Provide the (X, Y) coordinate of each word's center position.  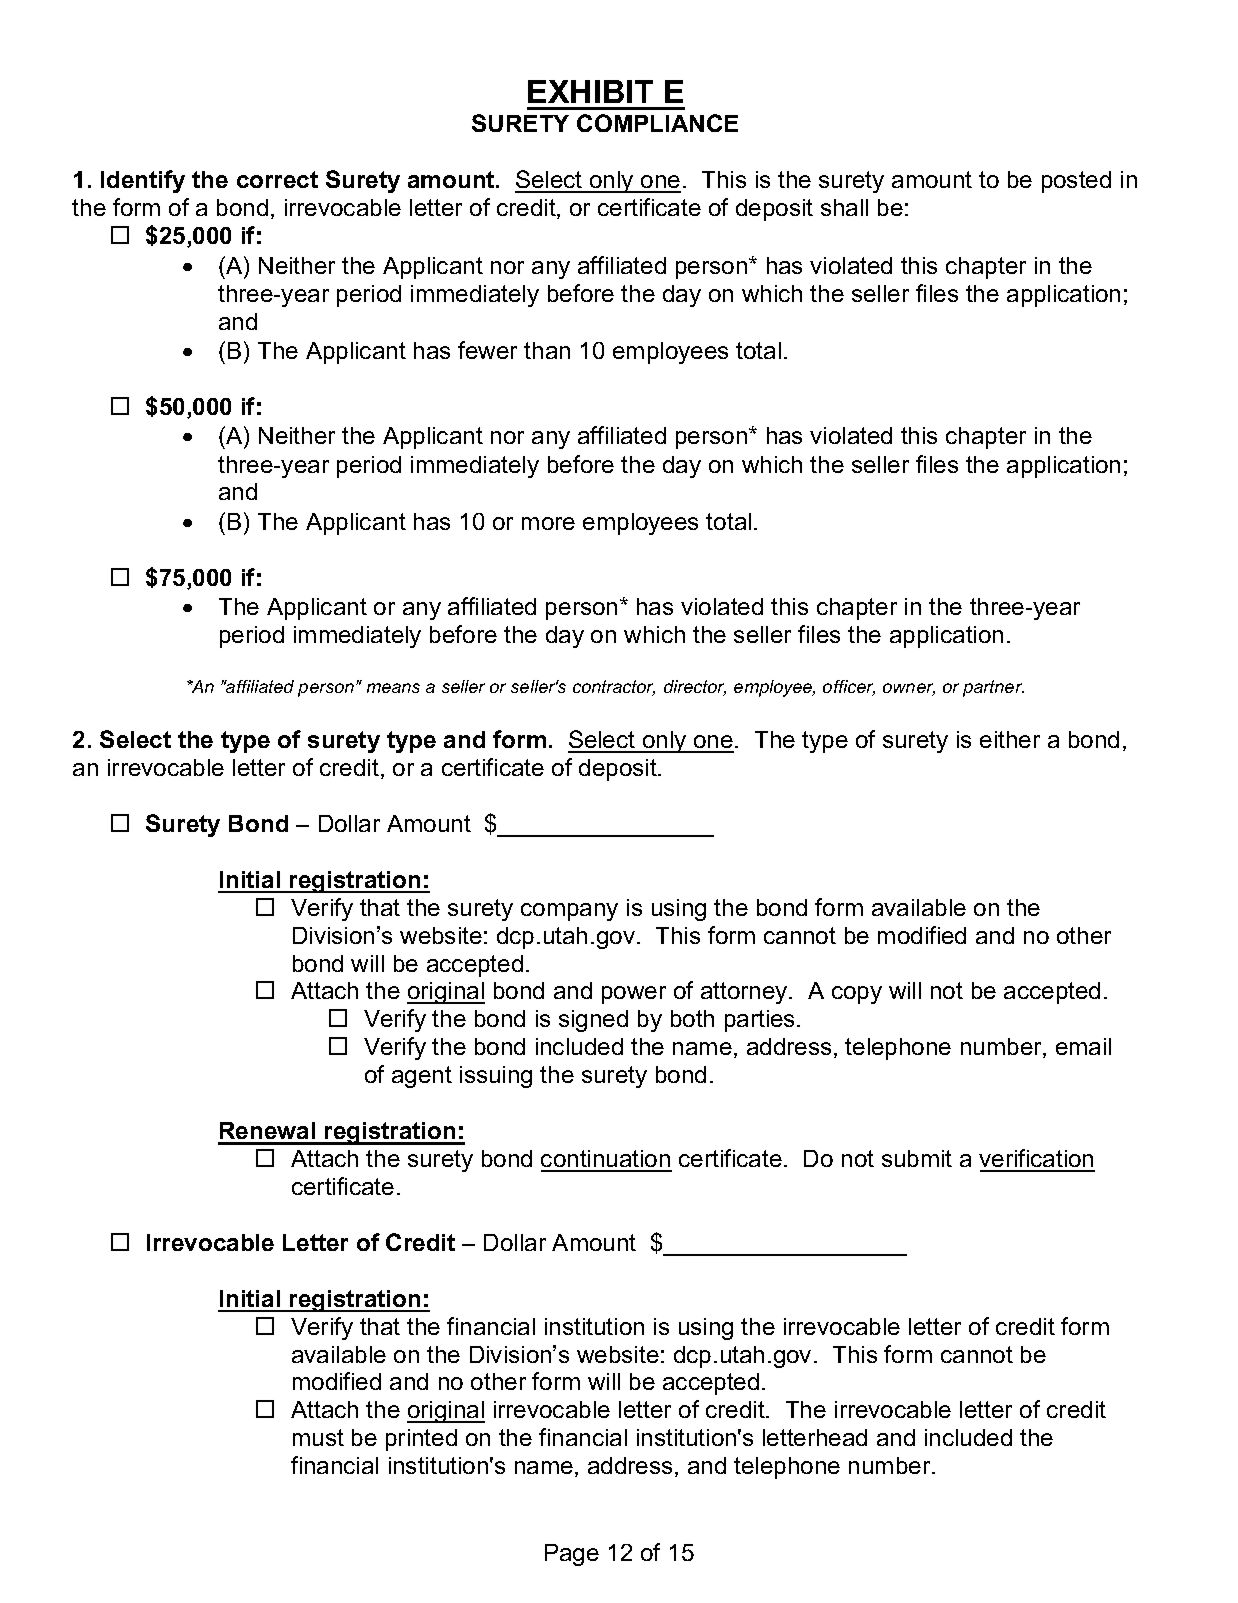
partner (993, 688)
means (393, 688)
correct (277, 179)
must (318, 1437)
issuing (496, 1077)
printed (421, 1440)
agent (422, 1077)
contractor (614, 688)
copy (857, 995)
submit (917, 1158)
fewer (487, 350)
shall (844, 207)
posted (1076, 182)
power (634, 995)
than (547, 350)
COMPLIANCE (657, 123)
